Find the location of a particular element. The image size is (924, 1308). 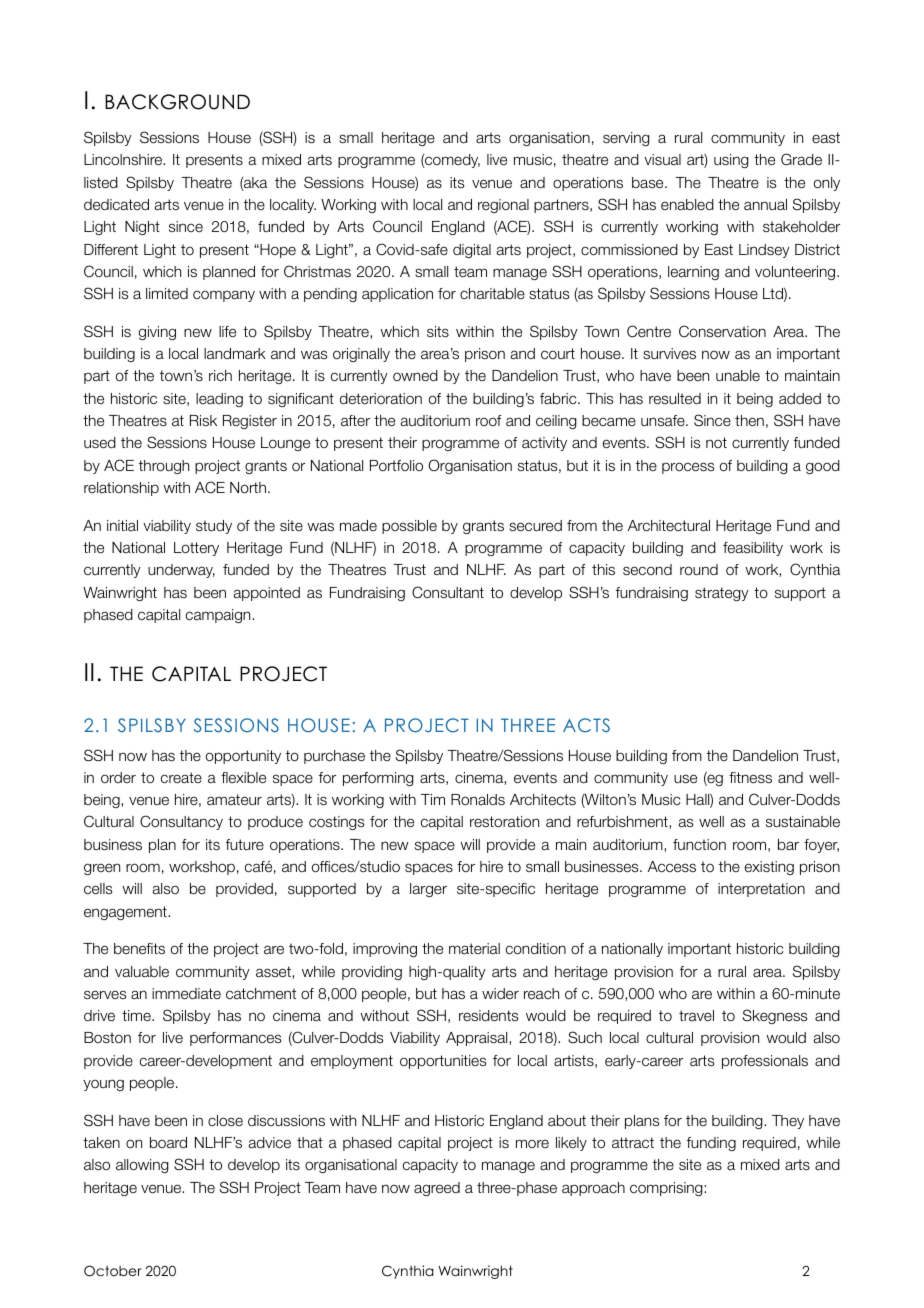

dedicated is located at coordinates (116, 205).
